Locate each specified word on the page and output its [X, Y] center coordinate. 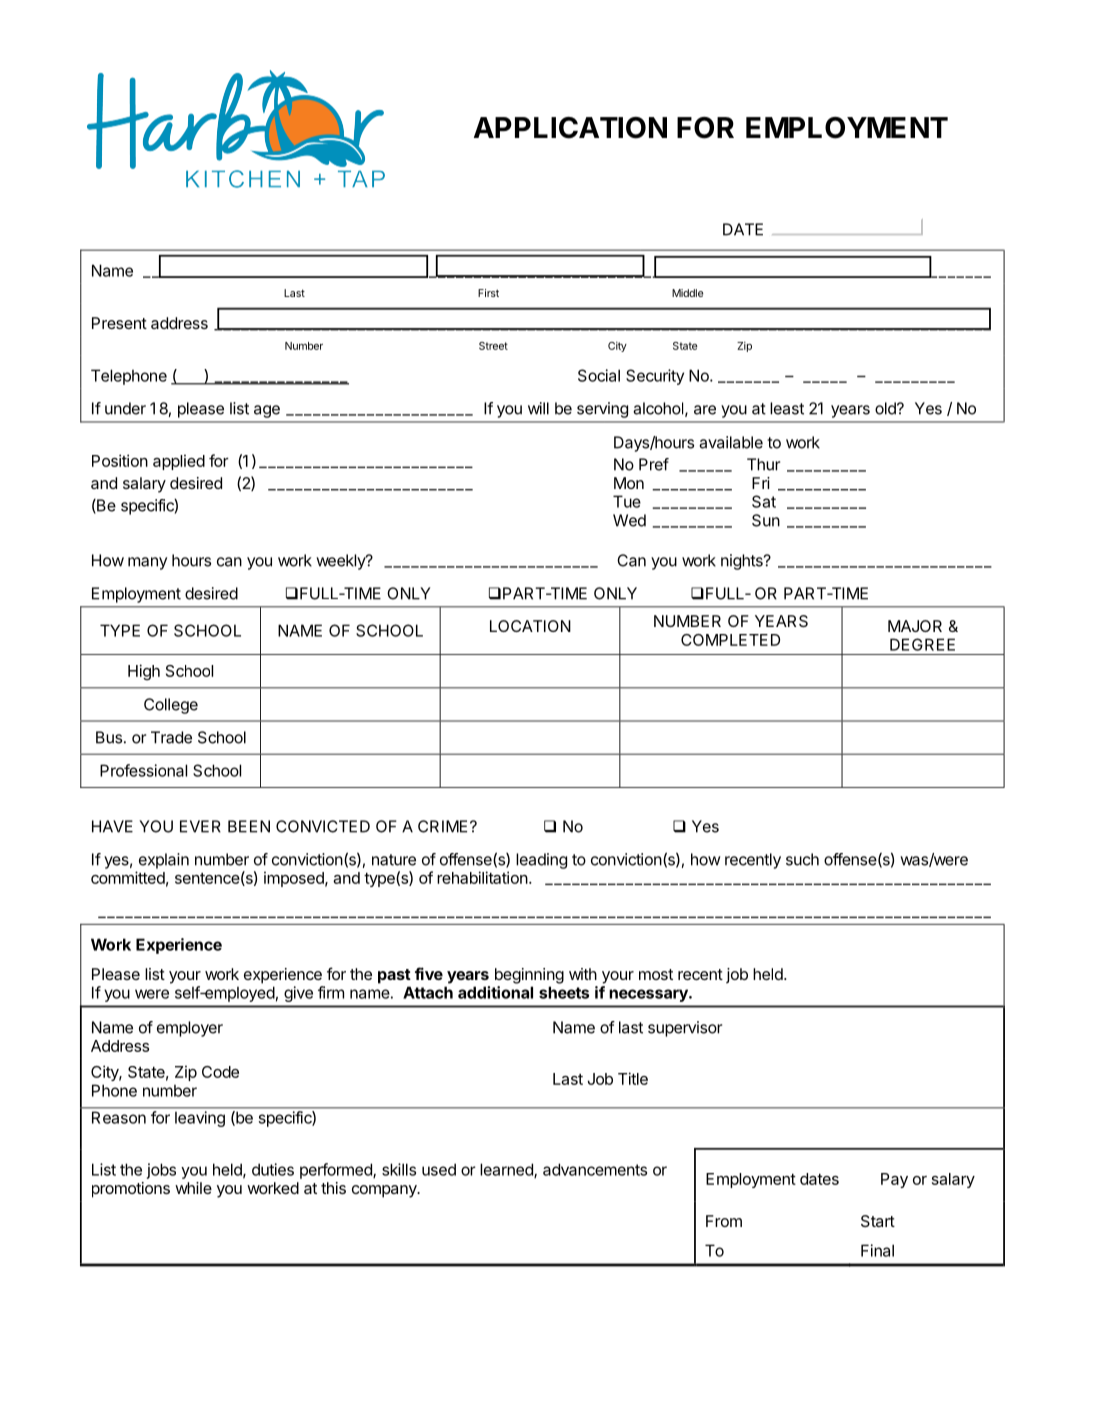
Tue [627, 501]
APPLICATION [570, 128]
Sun [766, 520]
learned [507, 1170]
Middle [687, 293]
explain [164, 861]
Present [119, 323]
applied [179, 462]
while [193, 1188]
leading [541, 861]
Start [878, 1221]
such [802, 859]
